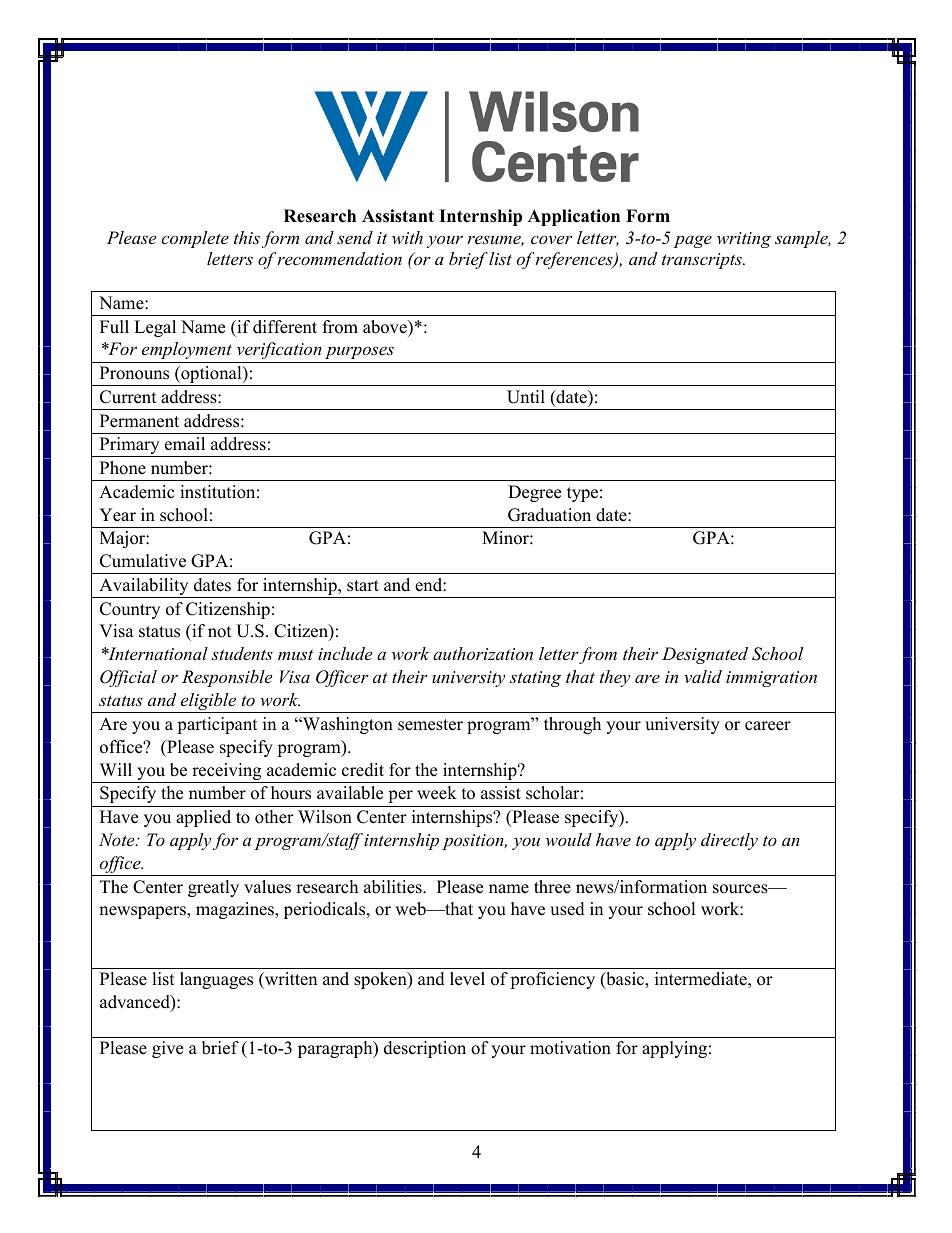 The height and width of the screenshot is (1233, 952). Describe the element at coordinates (693, 241) in the screenshot. I see `page` at that location.
